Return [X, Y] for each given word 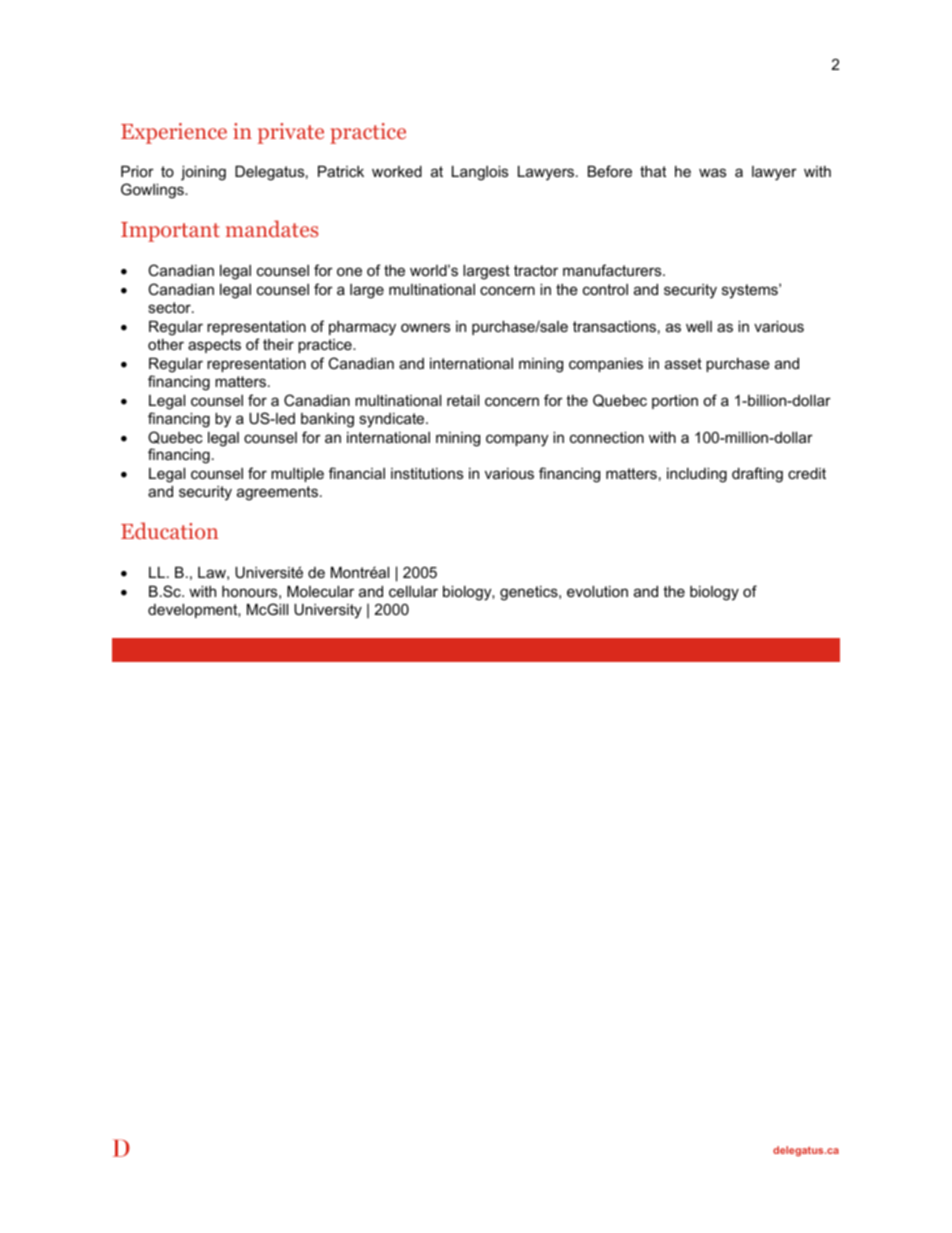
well [699, 326]
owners [425, 327]
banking [327, 420]
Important [170, 232]
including [697, 475]
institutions [427, 473]
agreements [277, 493]
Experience [174, 133]
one [349, 271]
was [712, 172]
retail [463, 400]
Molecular [320, 591]
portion [675, 402]
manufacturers [613, 270]
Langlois [480, 173]
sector [170, 307]
